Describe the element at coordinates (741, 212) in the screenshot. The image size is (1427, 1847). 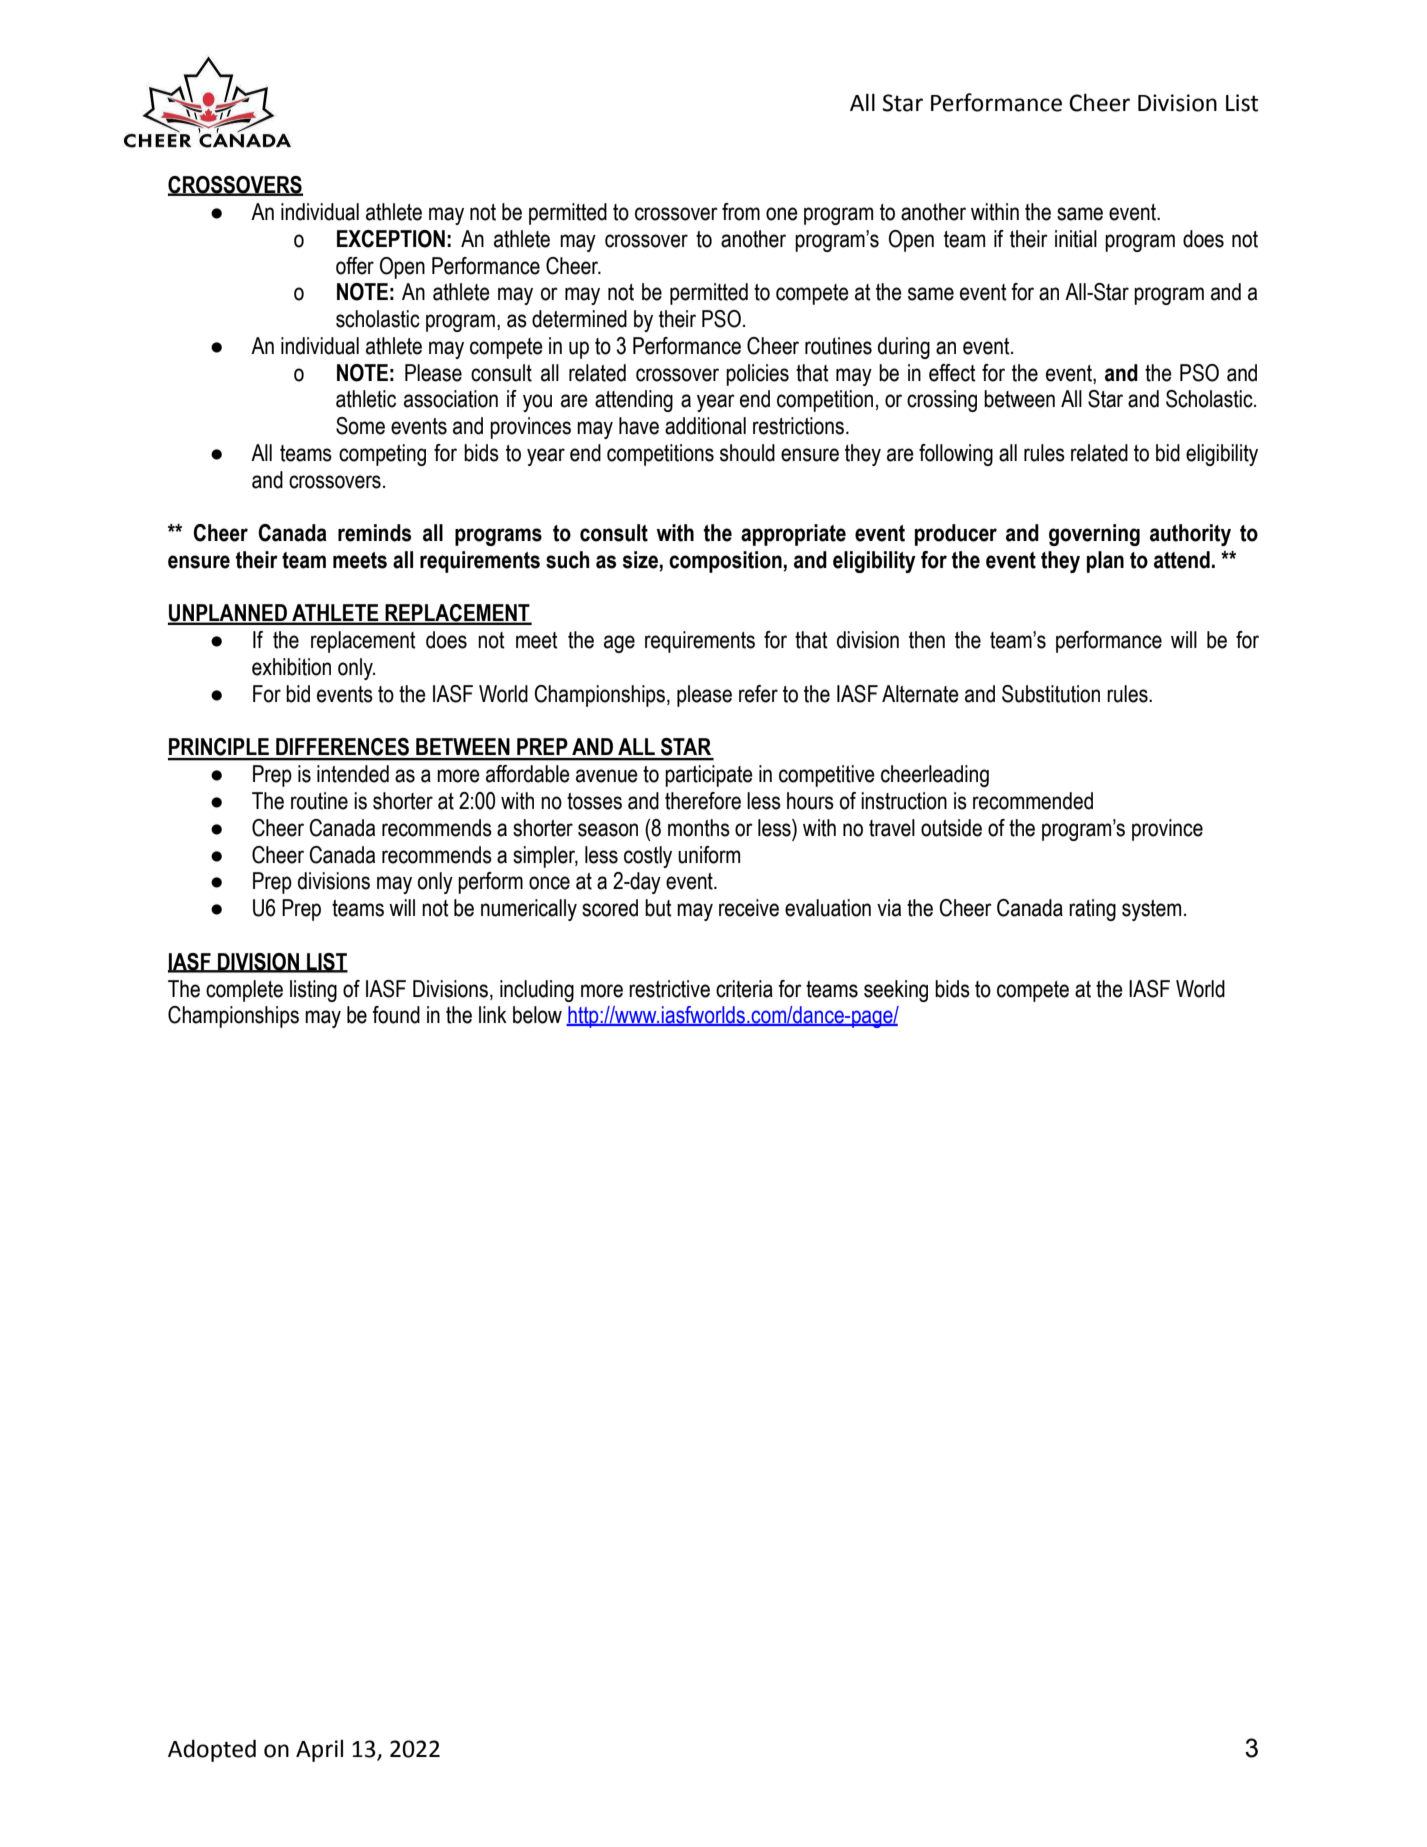
I see `from` at that location.
